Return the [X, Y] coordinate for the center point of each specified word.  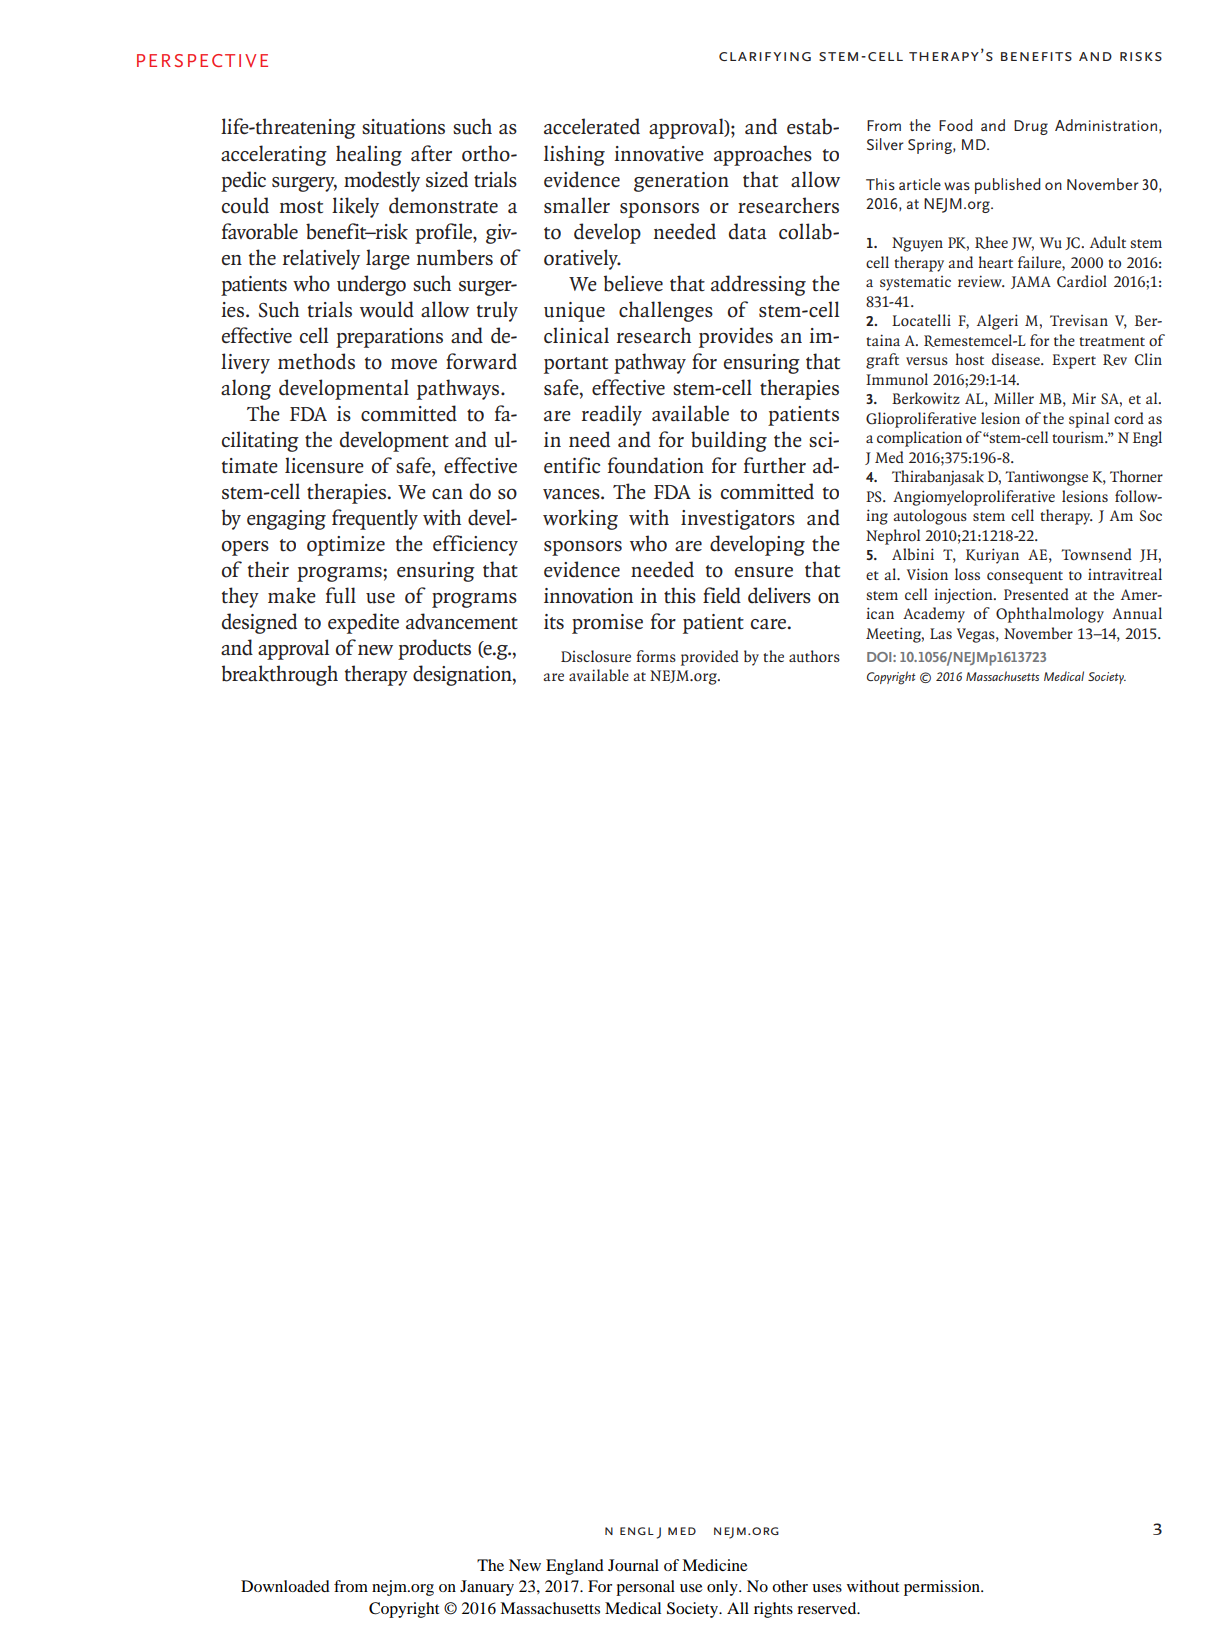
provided [710, 658]
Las [941, 633]
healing [369, 155]
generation [681, 182]
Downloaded [285, 1586]
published [1008, 186]
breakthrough [280, 675]
